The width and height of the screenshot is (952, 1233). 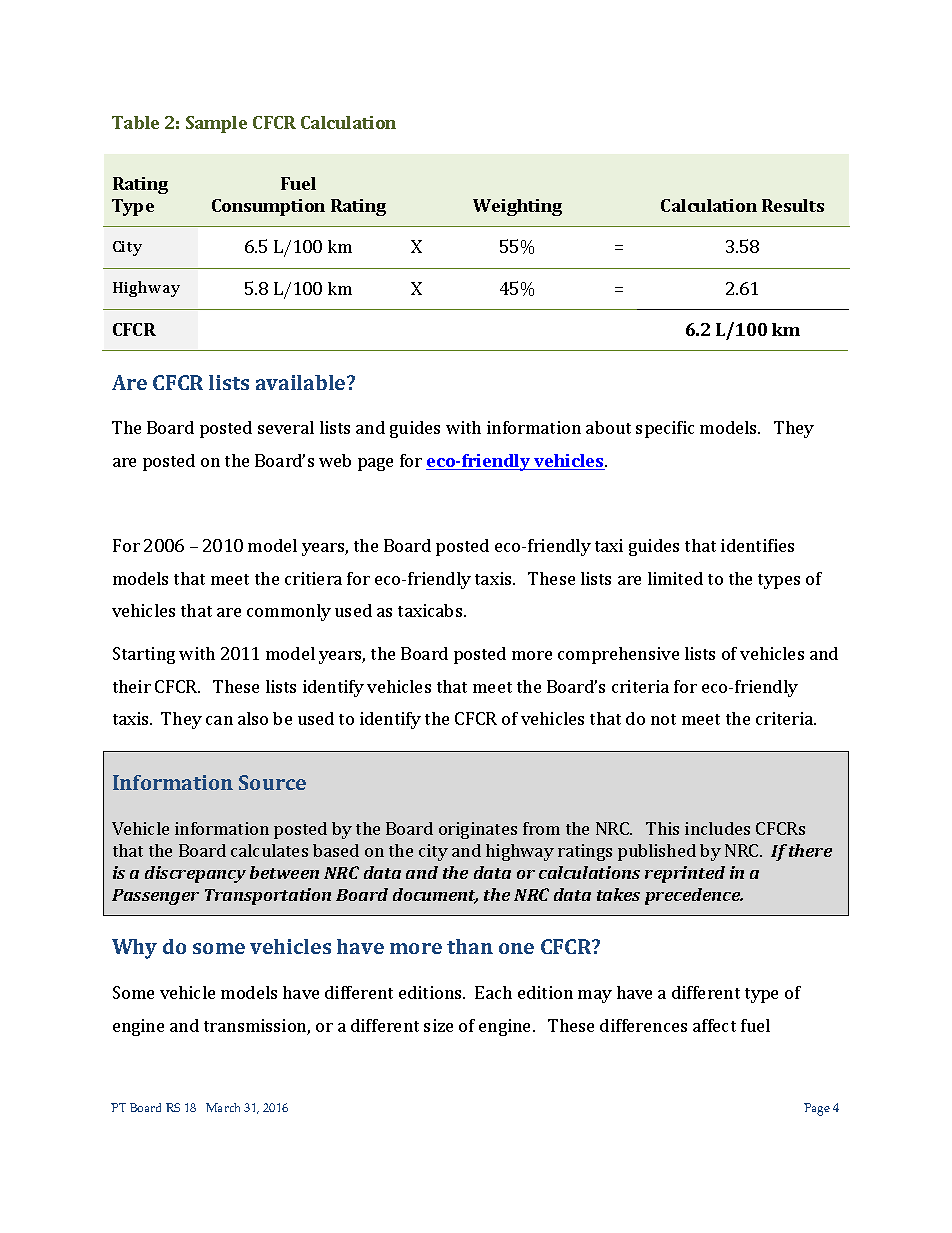 I want to click on Results, so click(x=793, y=205).
